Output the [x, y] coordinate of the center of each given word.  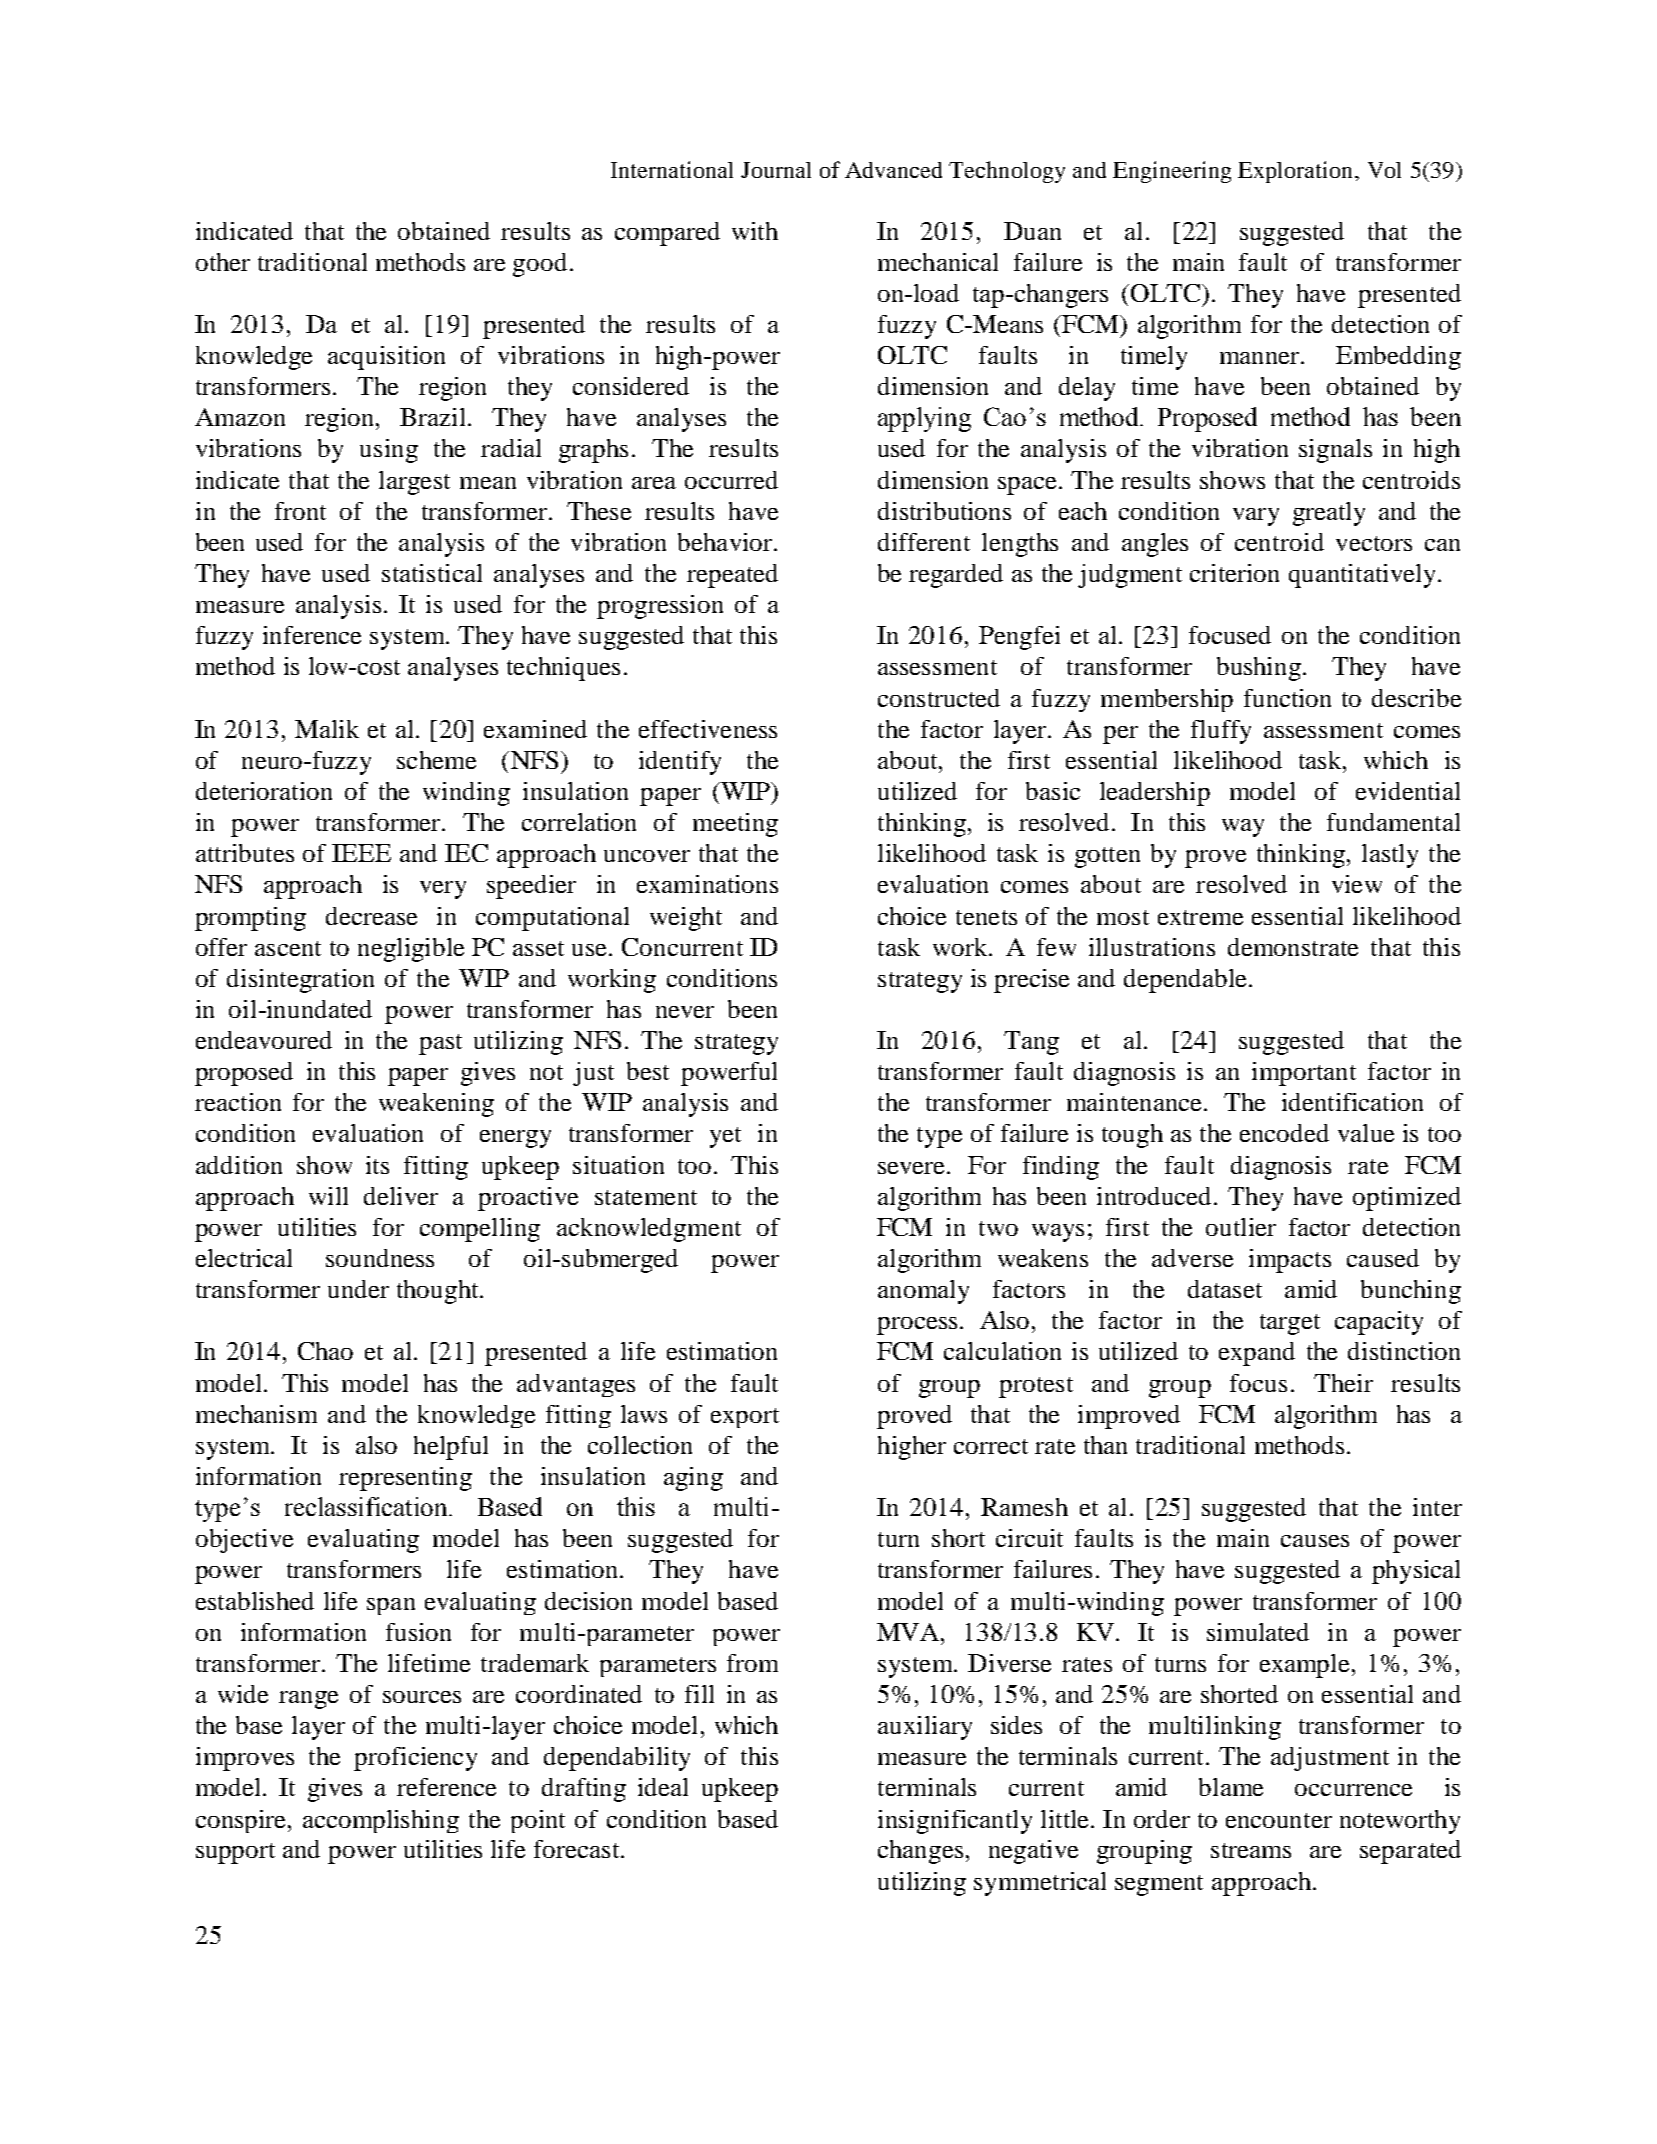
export [745, 1418]
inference [312, 635]
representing [405, 1479]
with [755, 231]
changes [920, 1852]
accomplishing [381, 1821]
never [685, 1012]
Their [1343, 1383]
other [223, 262]
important [1304, 1074]
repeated [732, 576]
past [440, 1044]
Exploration [1295, 172]
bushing [1259, 669]
